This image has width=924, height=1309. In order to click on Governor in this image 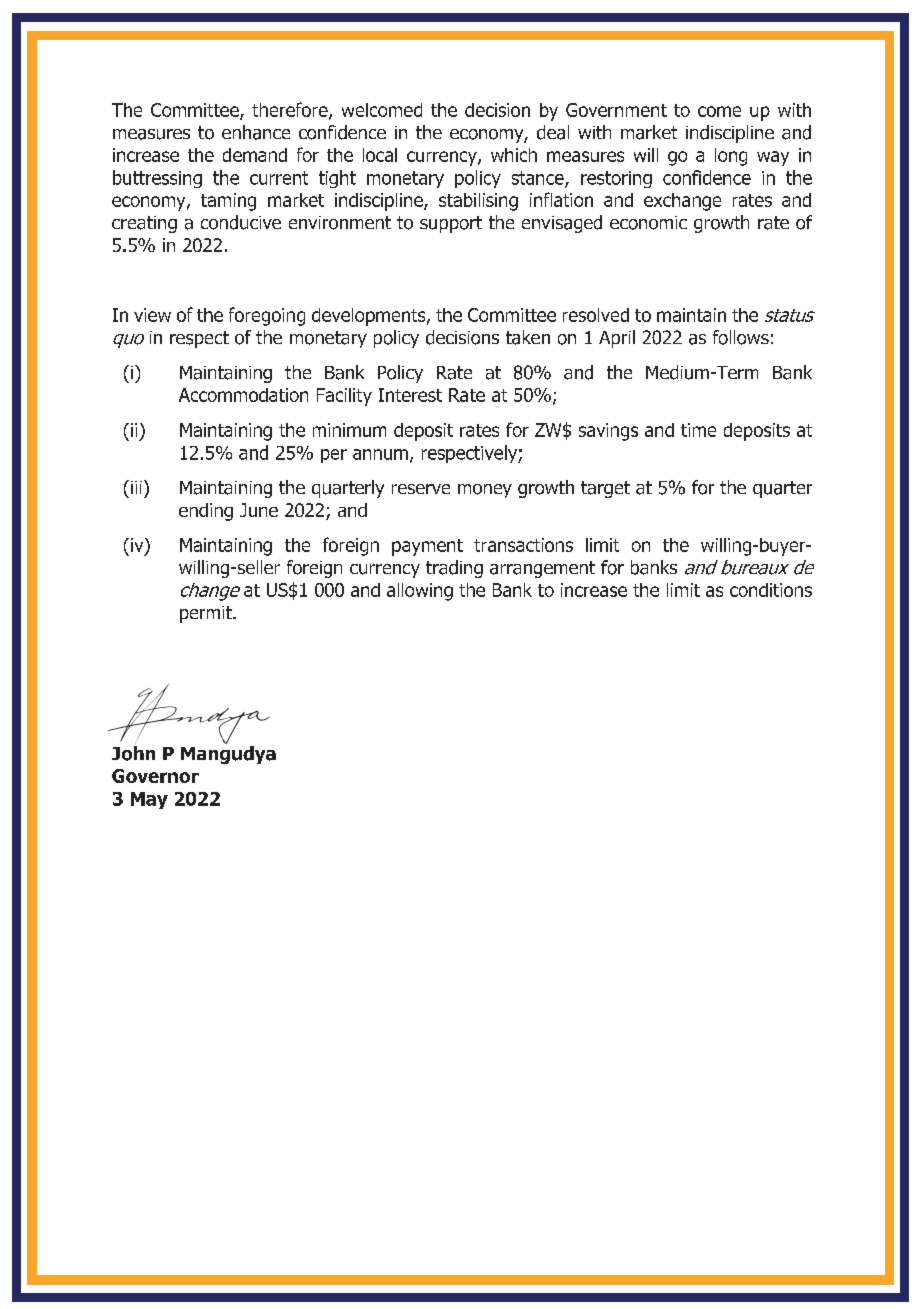, I will do `click(155, 776)`.
